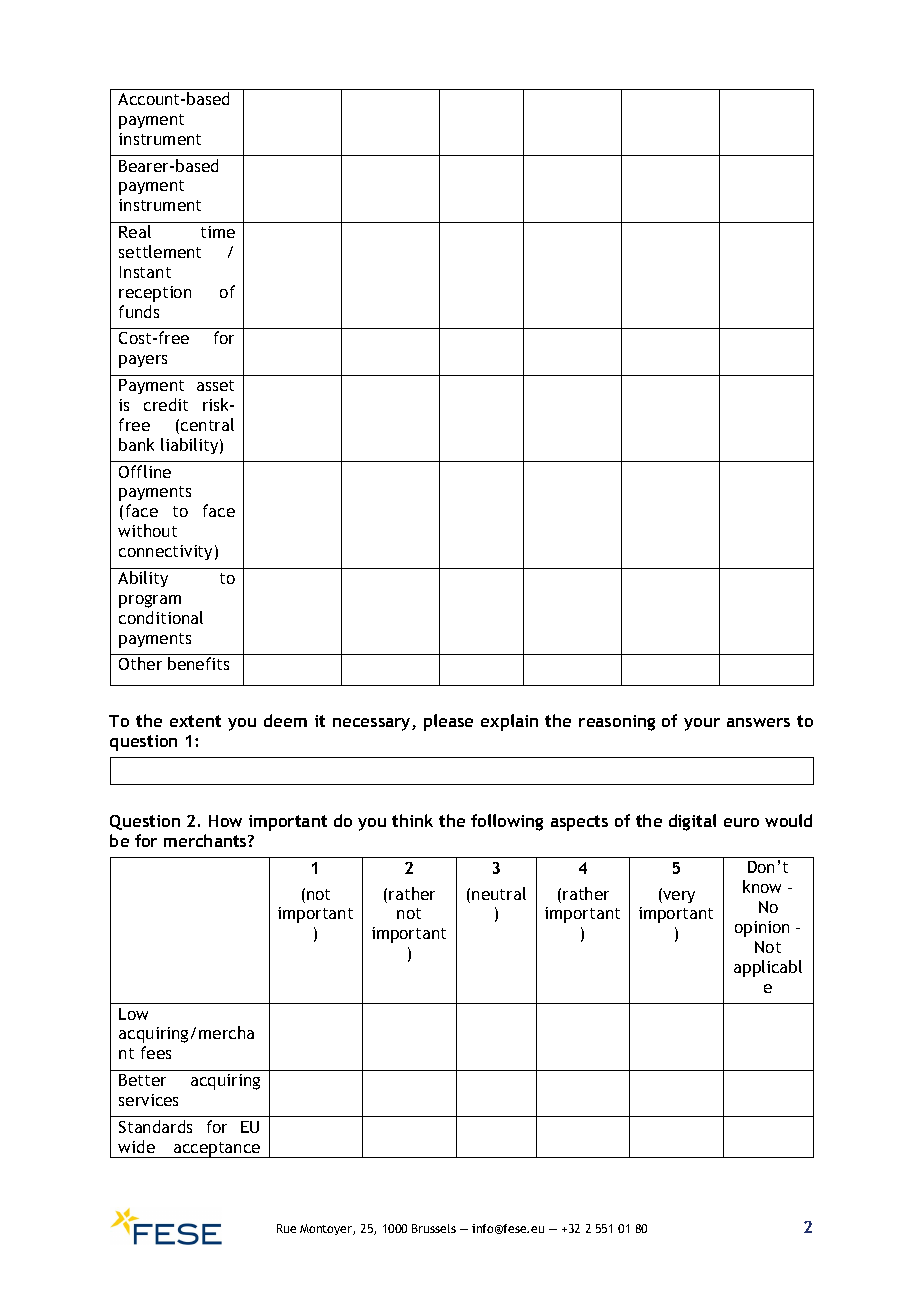  What do you see at coordinates (160, 251) in the screenshot?
I see `settlement` at bounding box center [160, 251].
